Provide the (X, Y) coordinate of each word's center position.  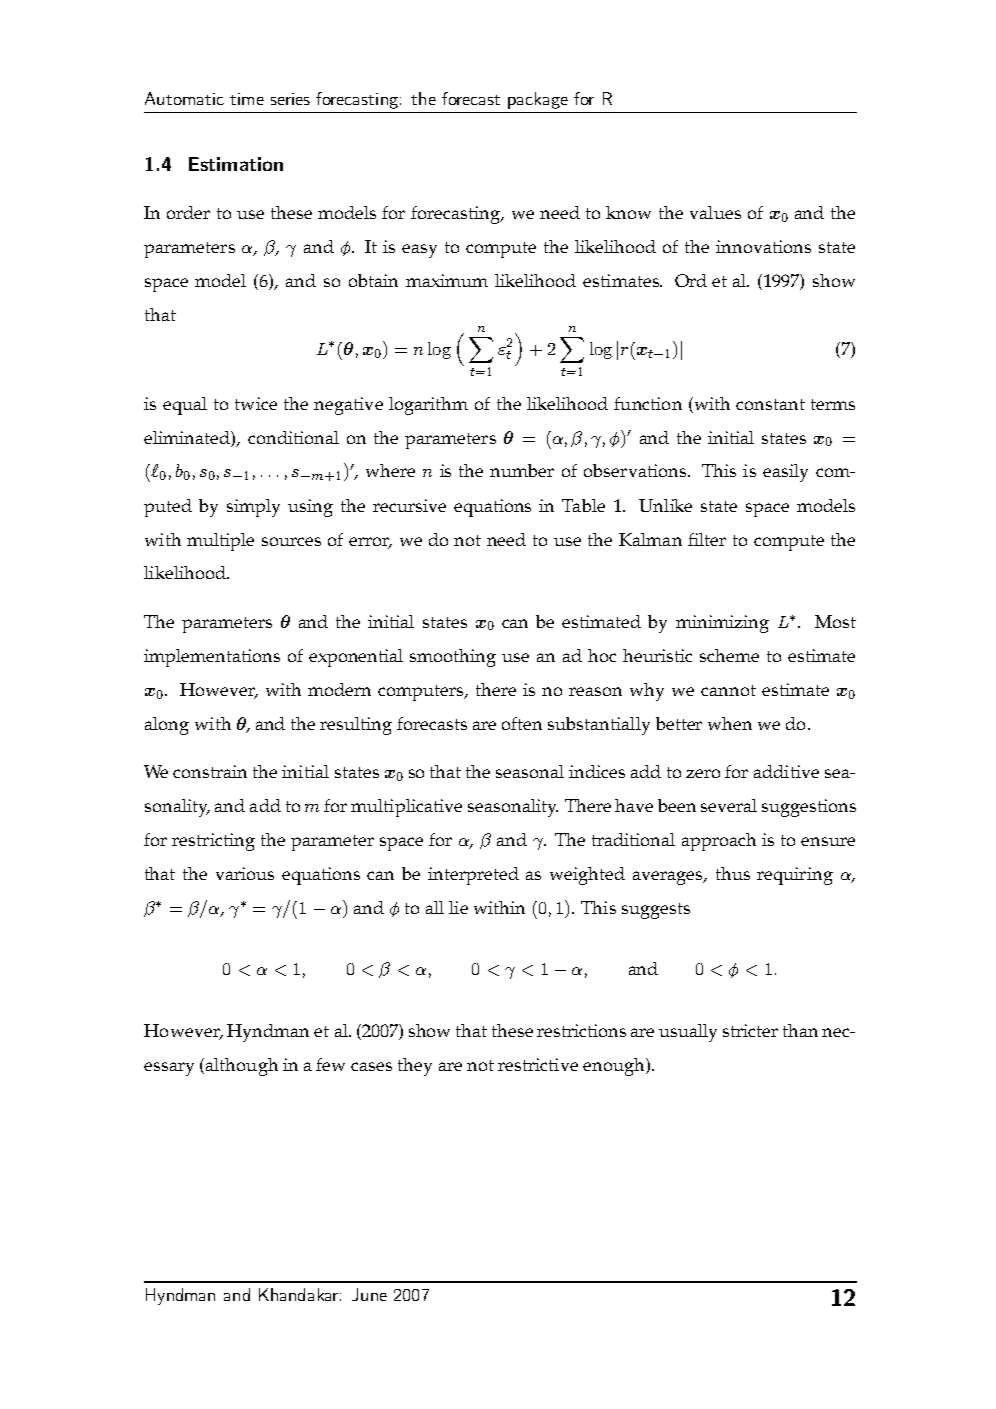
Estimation (236, 164)
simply (253, 508)
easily (785, 473)
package (538, 100)
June (369, 1294)
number (522, 470)
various (245, 873)
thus (733, 873)
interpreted (473, 876)
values (715, 212)
